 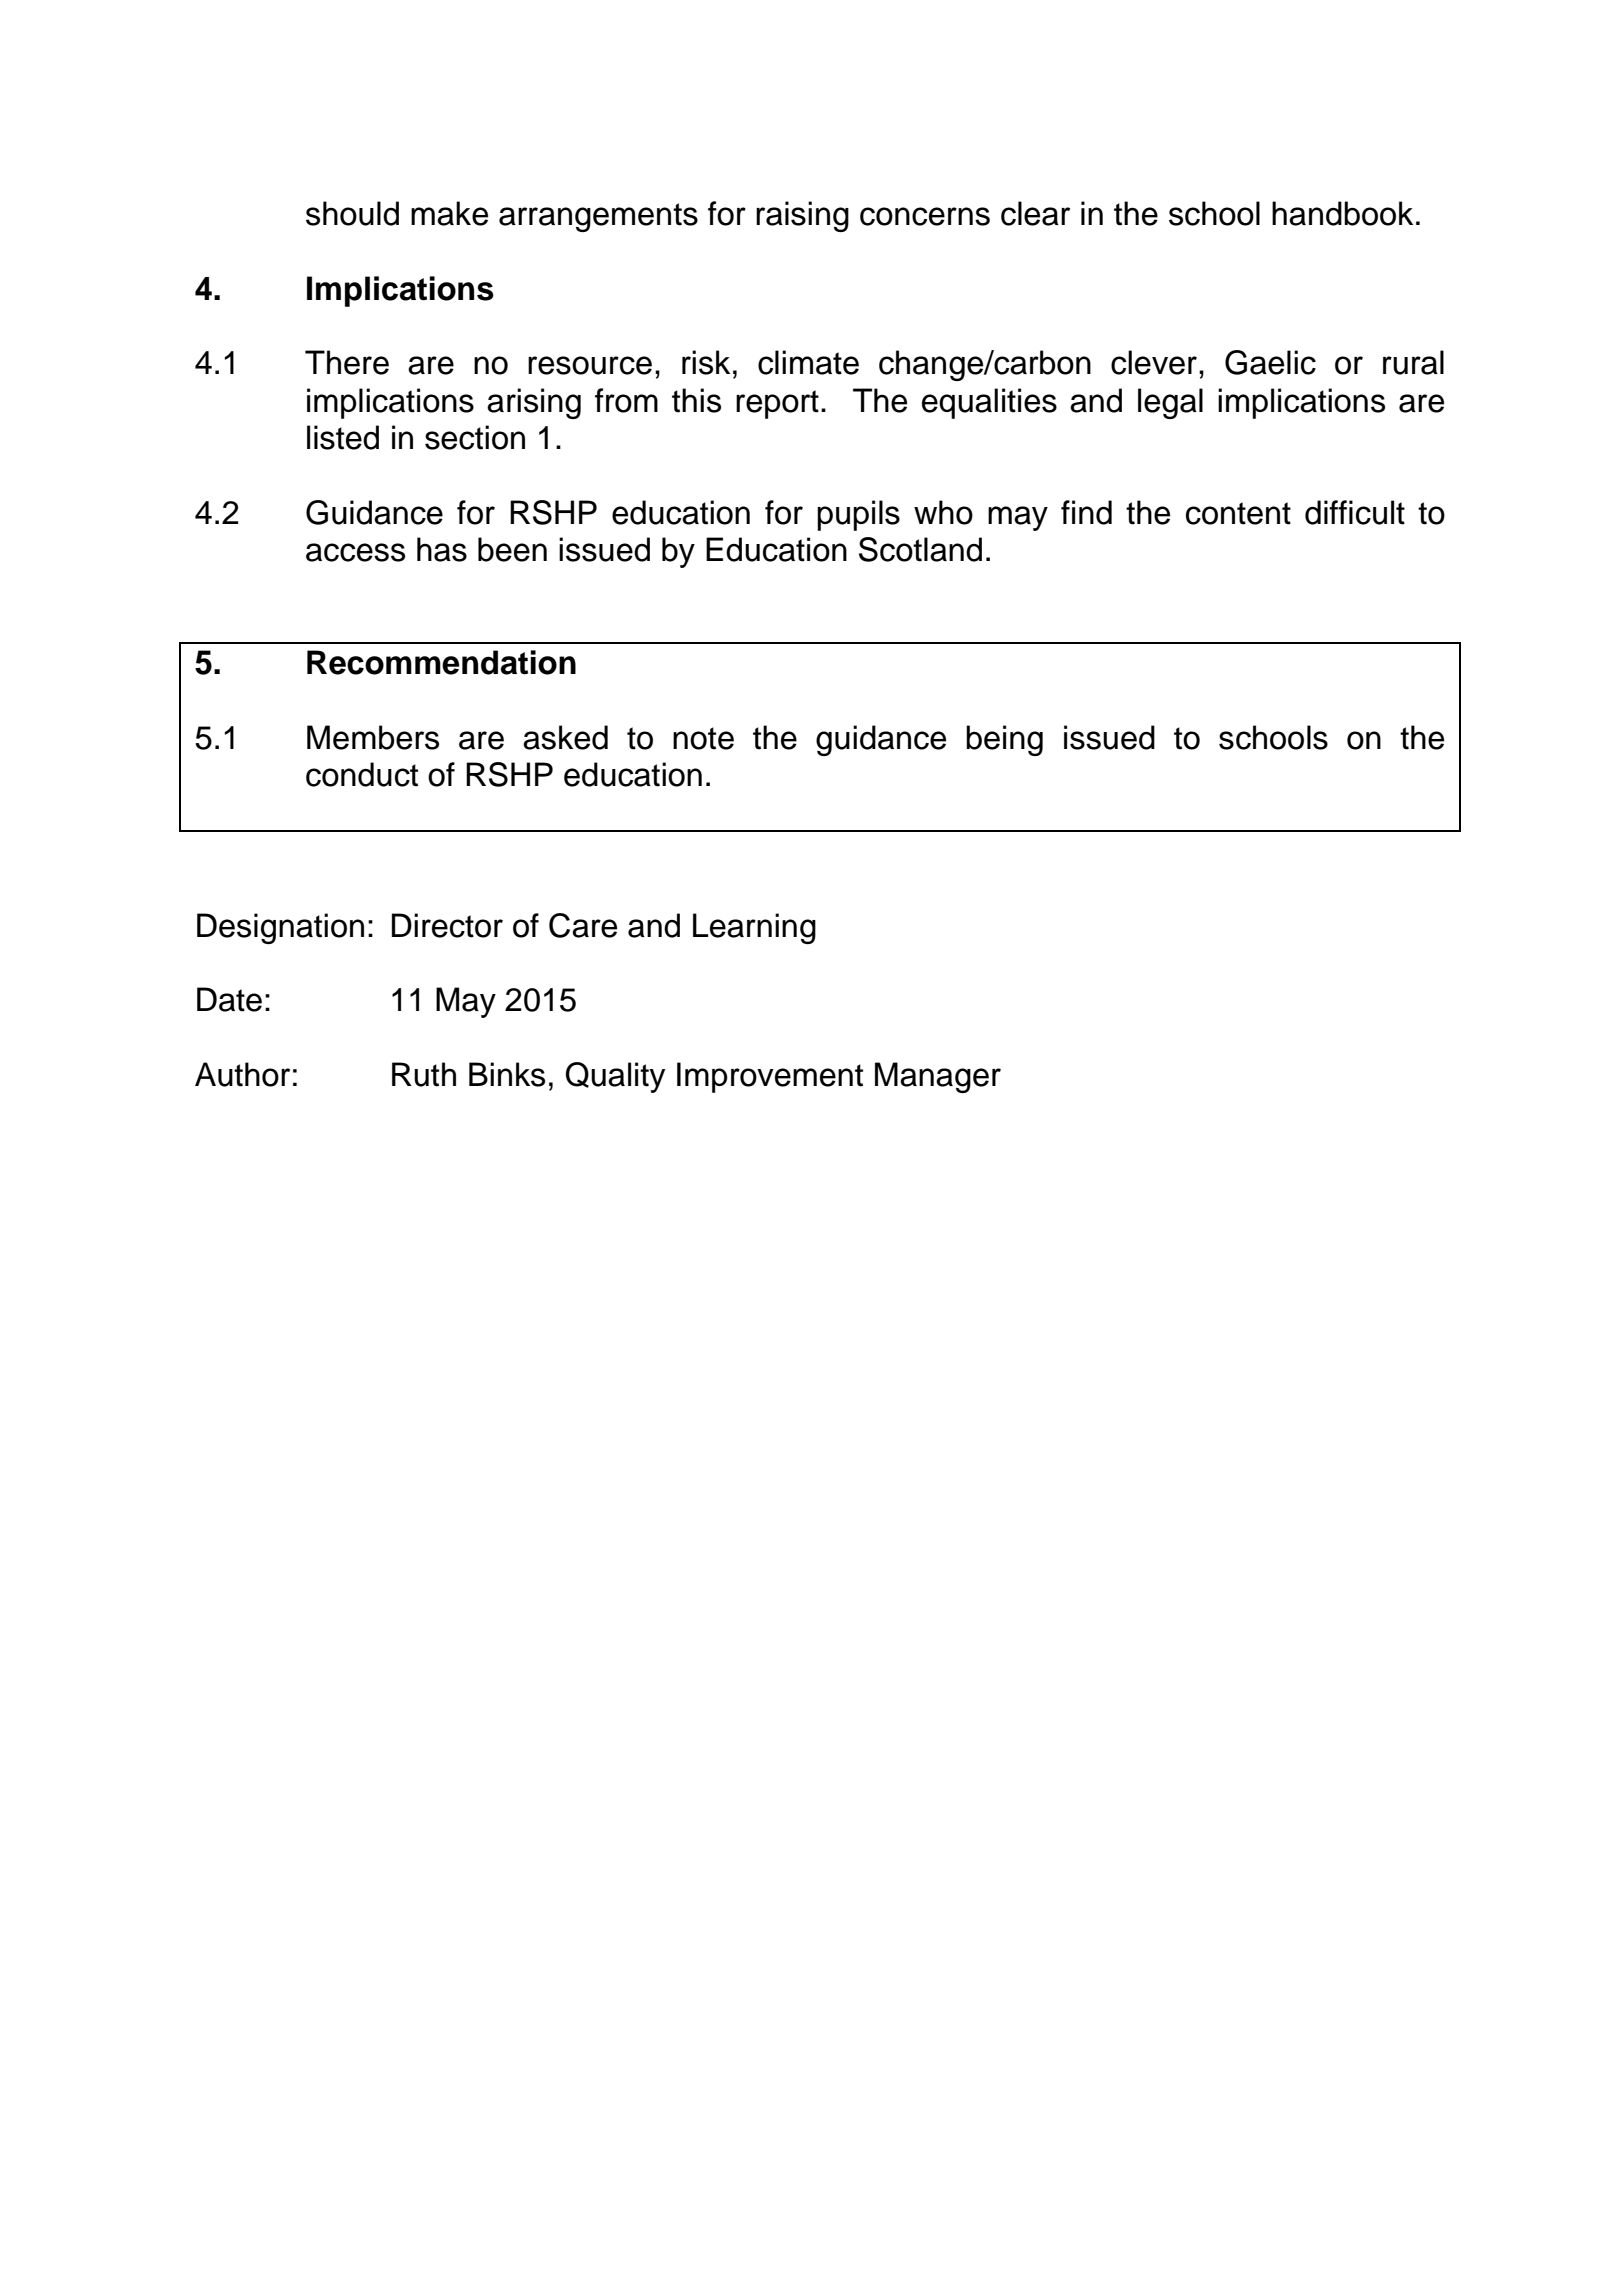 What do you see at coordinates (1238, 513) in the document?
I see `content` at bounding box center [1238, 513].
